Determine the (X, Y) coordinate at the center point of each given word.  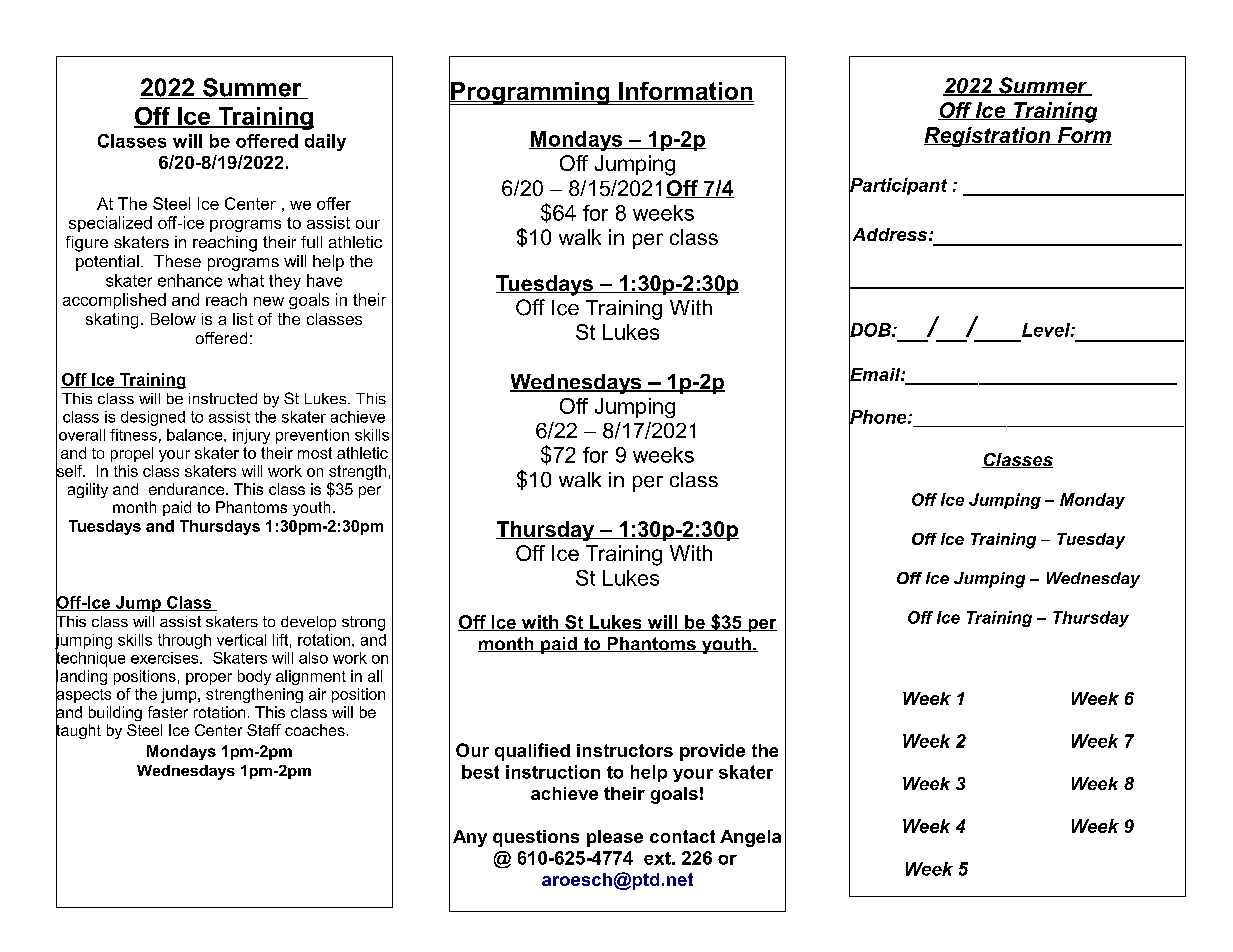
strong (363, 623)
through (184, 641)
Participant (898, 187)
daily (325, 142)
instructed (223, 398)
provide (712, 752)
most (315, 453)
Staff (264, 730)
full (311, 242)
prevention (312, 436)
